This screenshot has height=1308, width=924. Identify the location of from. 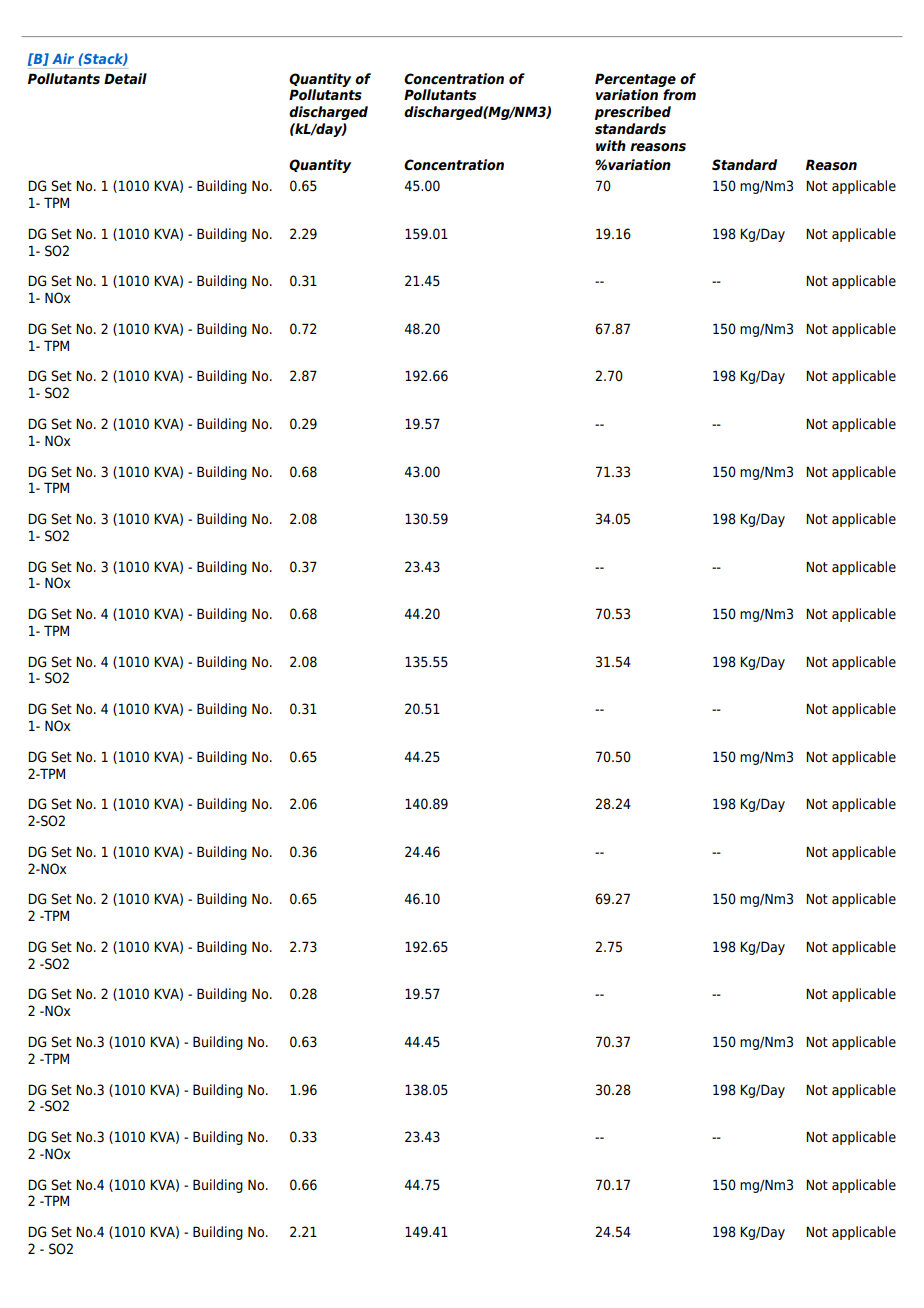
(679, 95).
